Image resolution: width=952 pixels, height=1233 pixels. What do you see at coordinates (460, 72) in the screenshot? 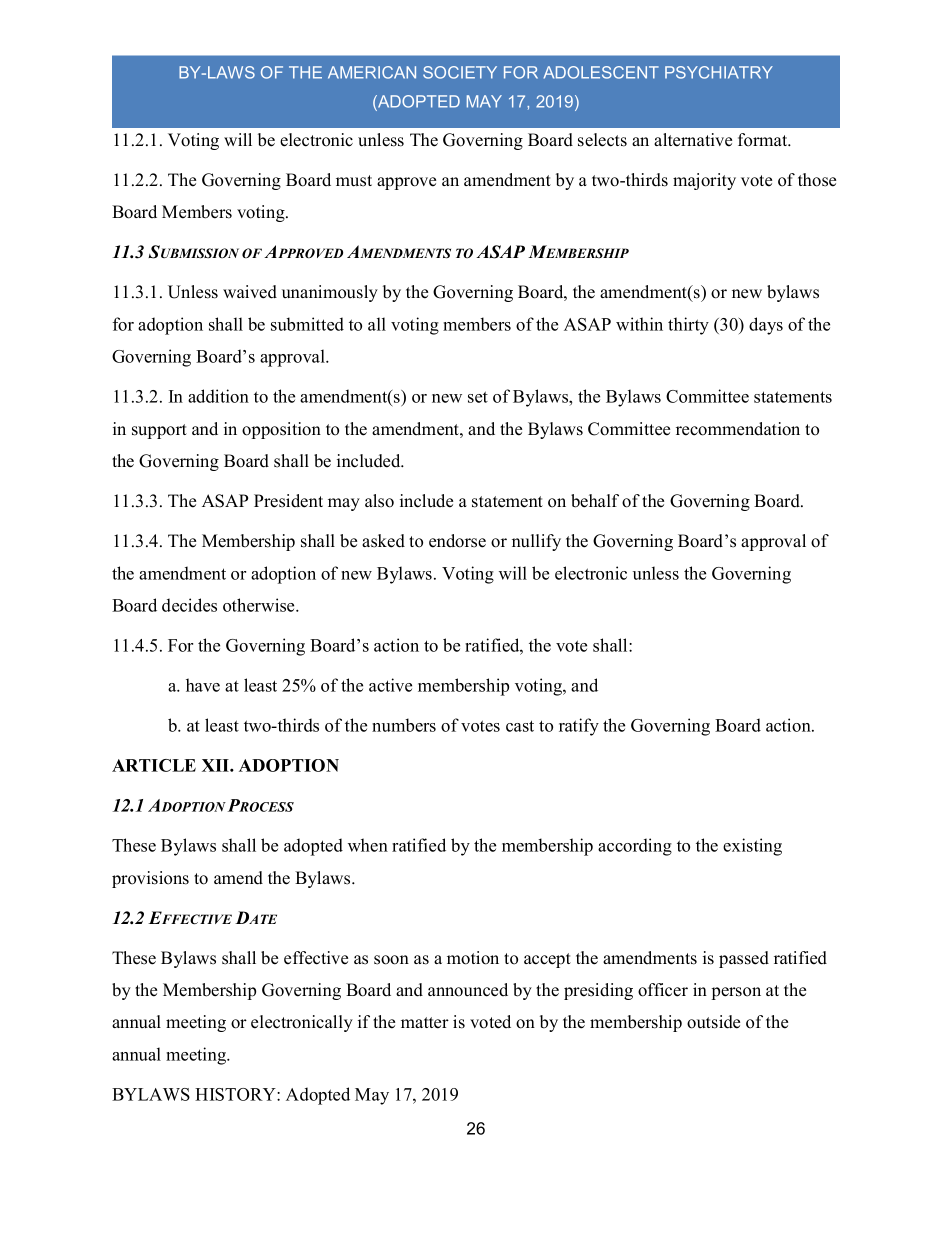
I see `SOCIETY` at bounding box center [460, 72].
